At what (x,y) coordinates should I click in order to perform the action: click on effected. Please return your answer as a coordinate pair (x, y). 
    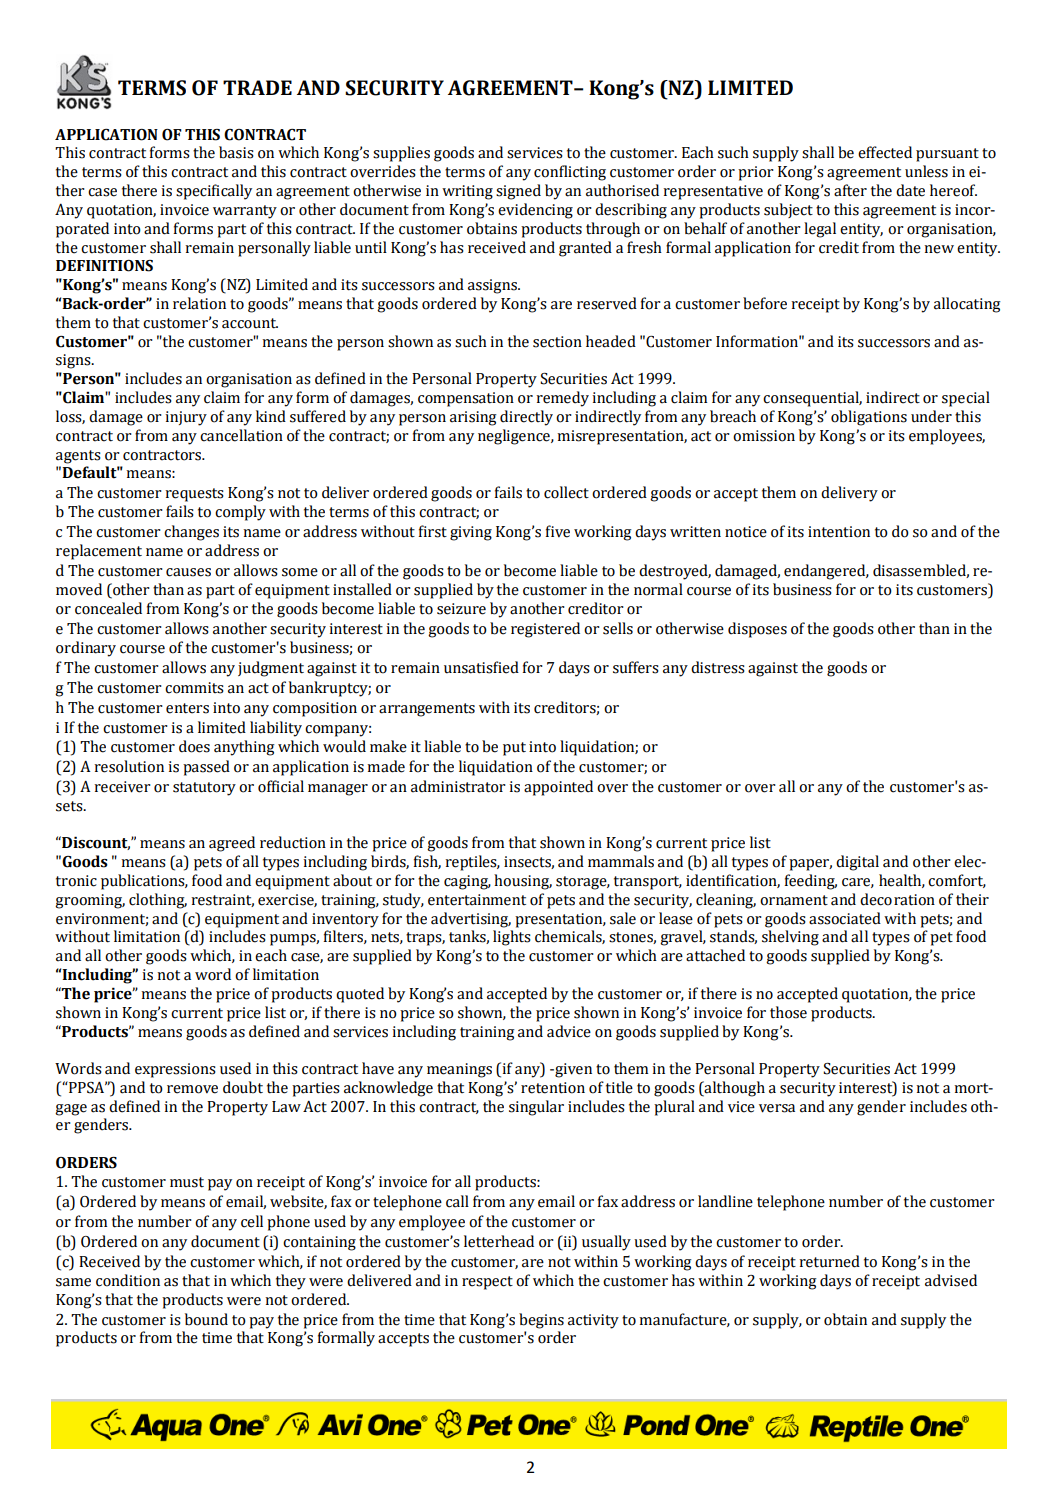
    Looking at the image, I should click on (885, 152).
